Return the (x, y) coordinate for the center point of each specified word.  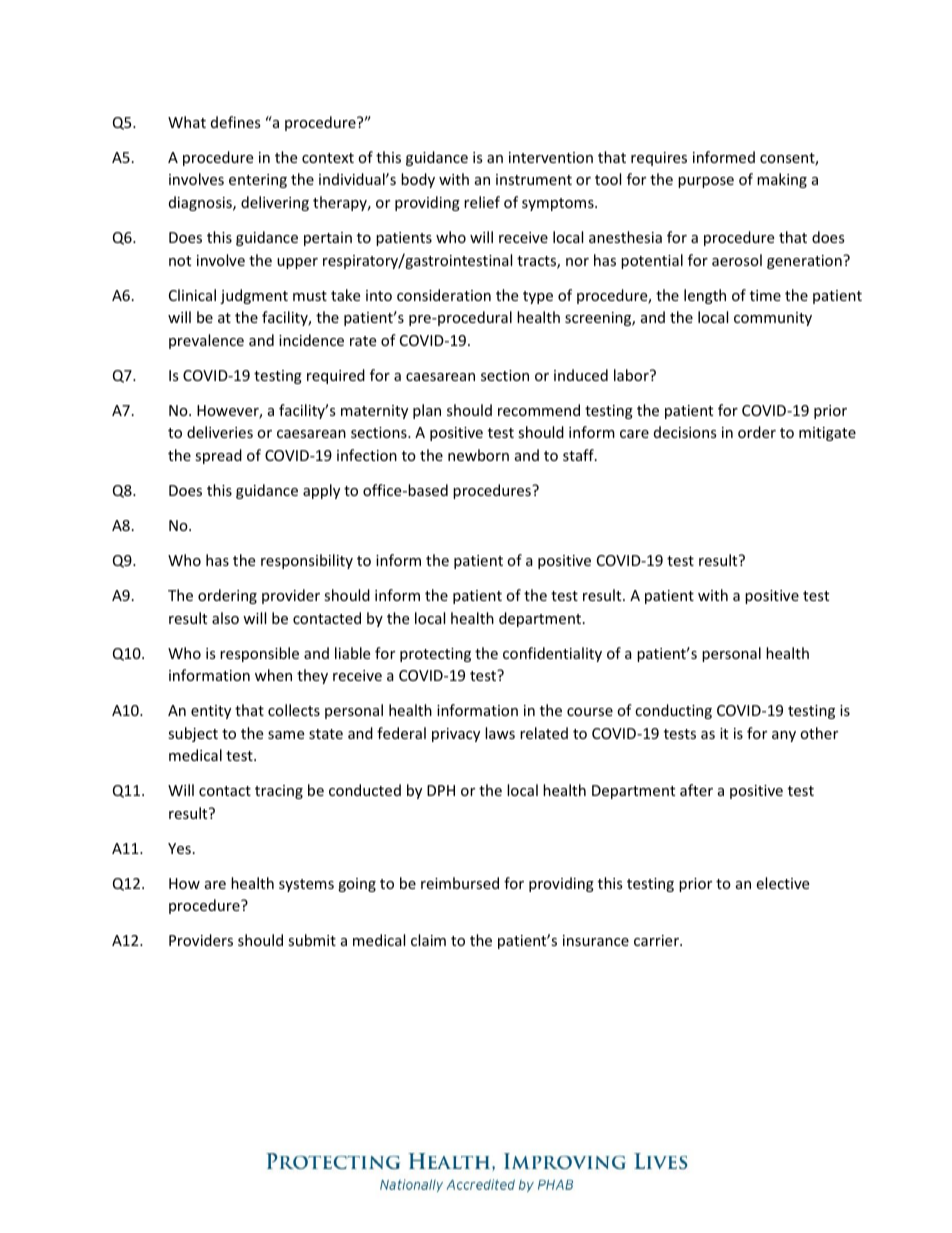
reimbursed (460, 883)
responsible (259, 654)
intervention (551, 157)
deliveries (220, 432)
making (782, 180)
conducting (673, 711)
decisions (685, 432)
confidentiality (552, 654)
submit (312, 940)
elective (782, 883)
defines (236, 122)
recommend (539, 410)
